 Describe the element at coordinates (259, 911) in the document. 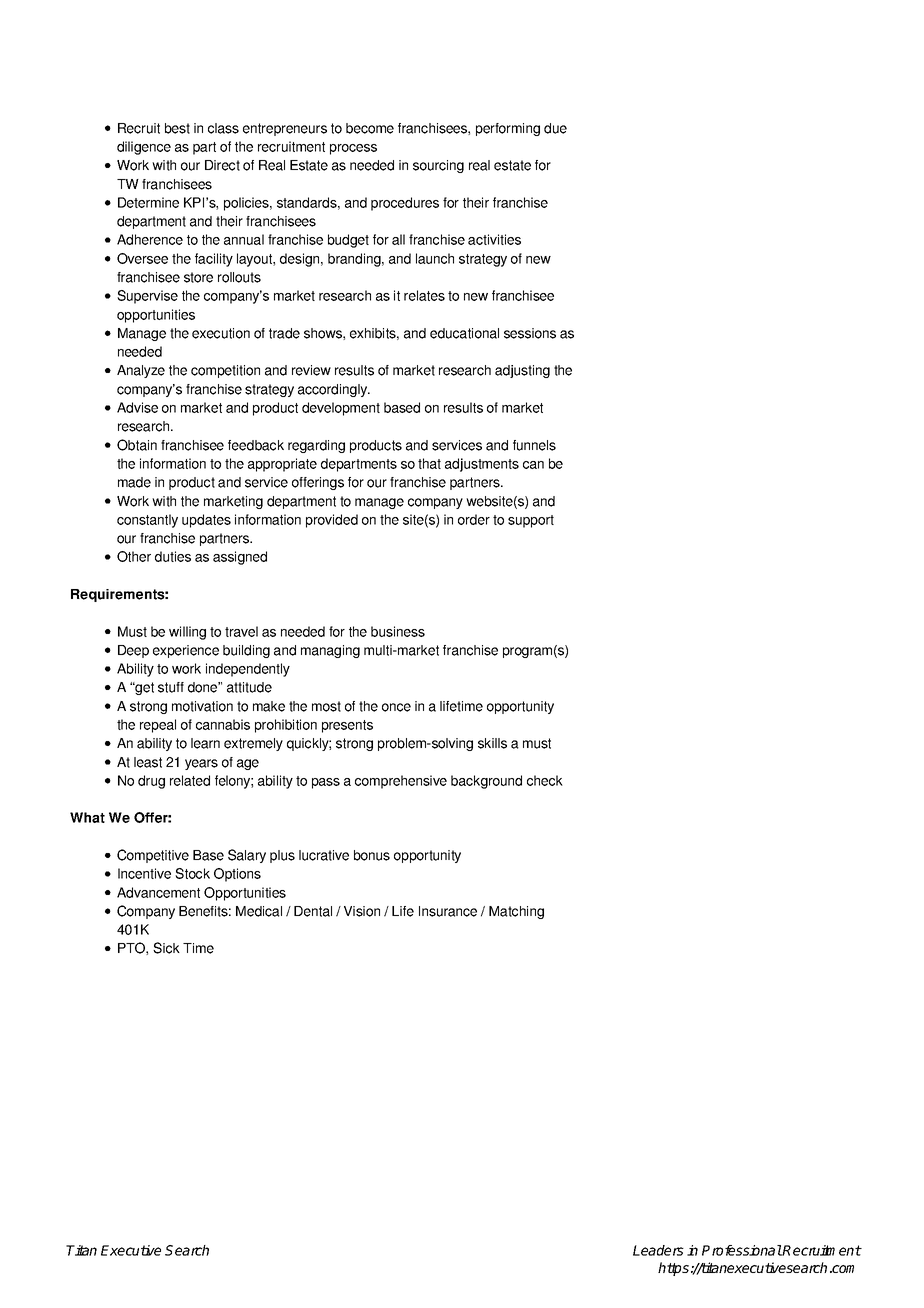

I see `Medical` at that location.
